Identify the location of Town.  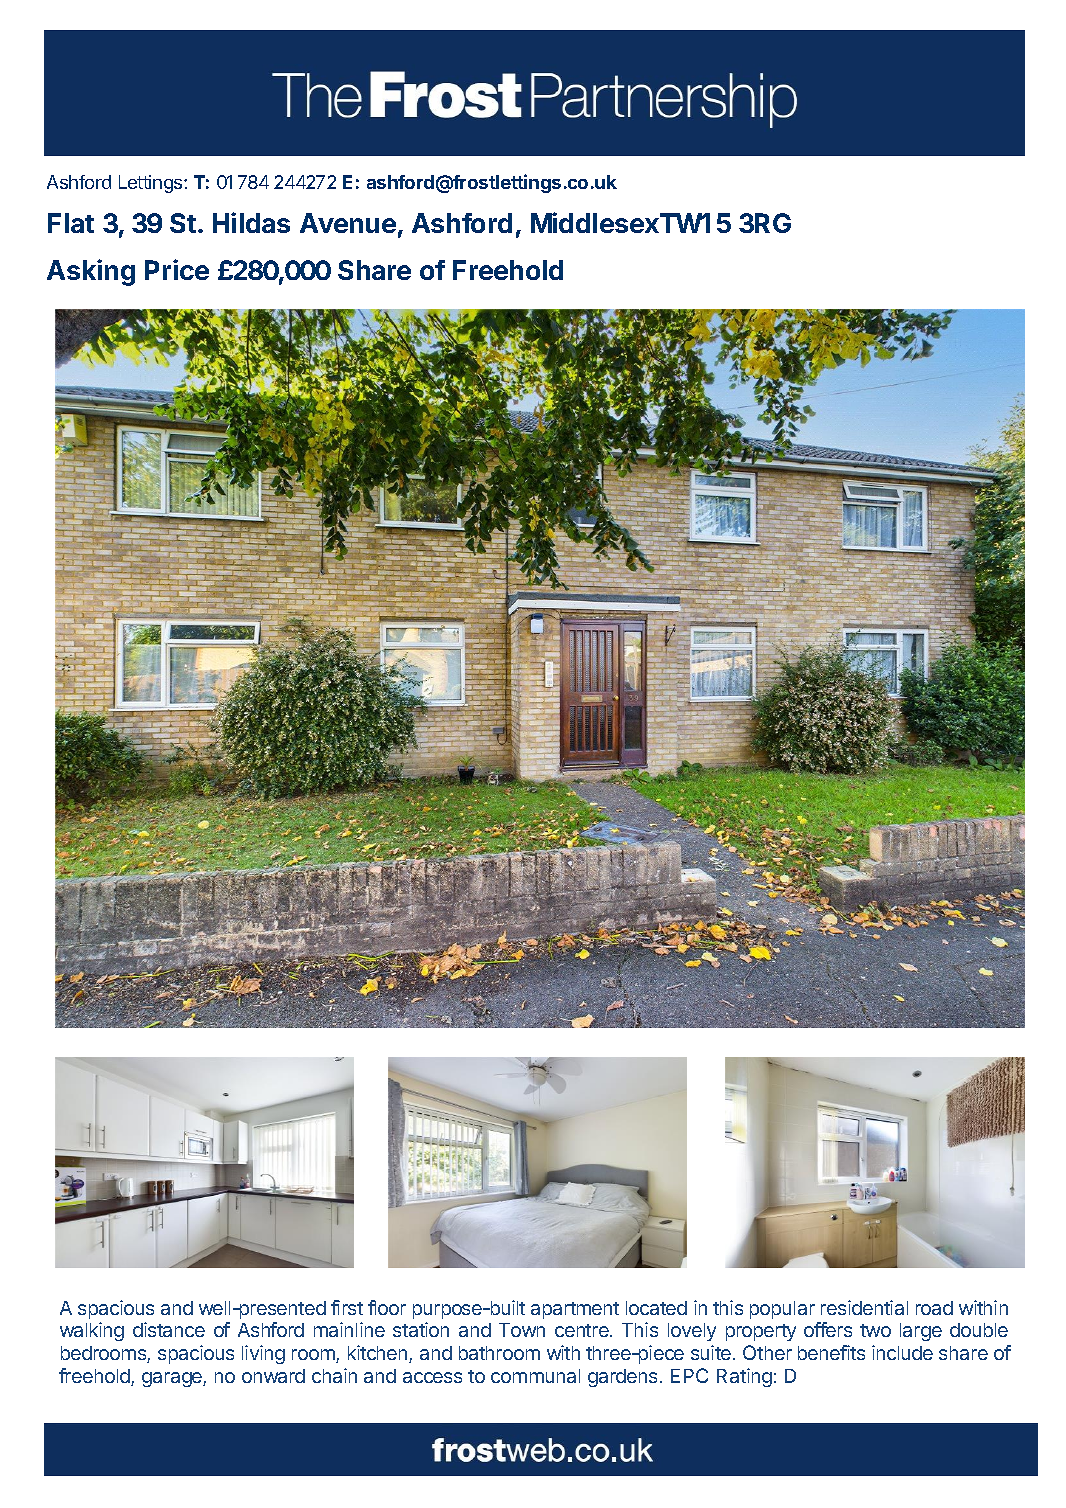
(522, 1330).
